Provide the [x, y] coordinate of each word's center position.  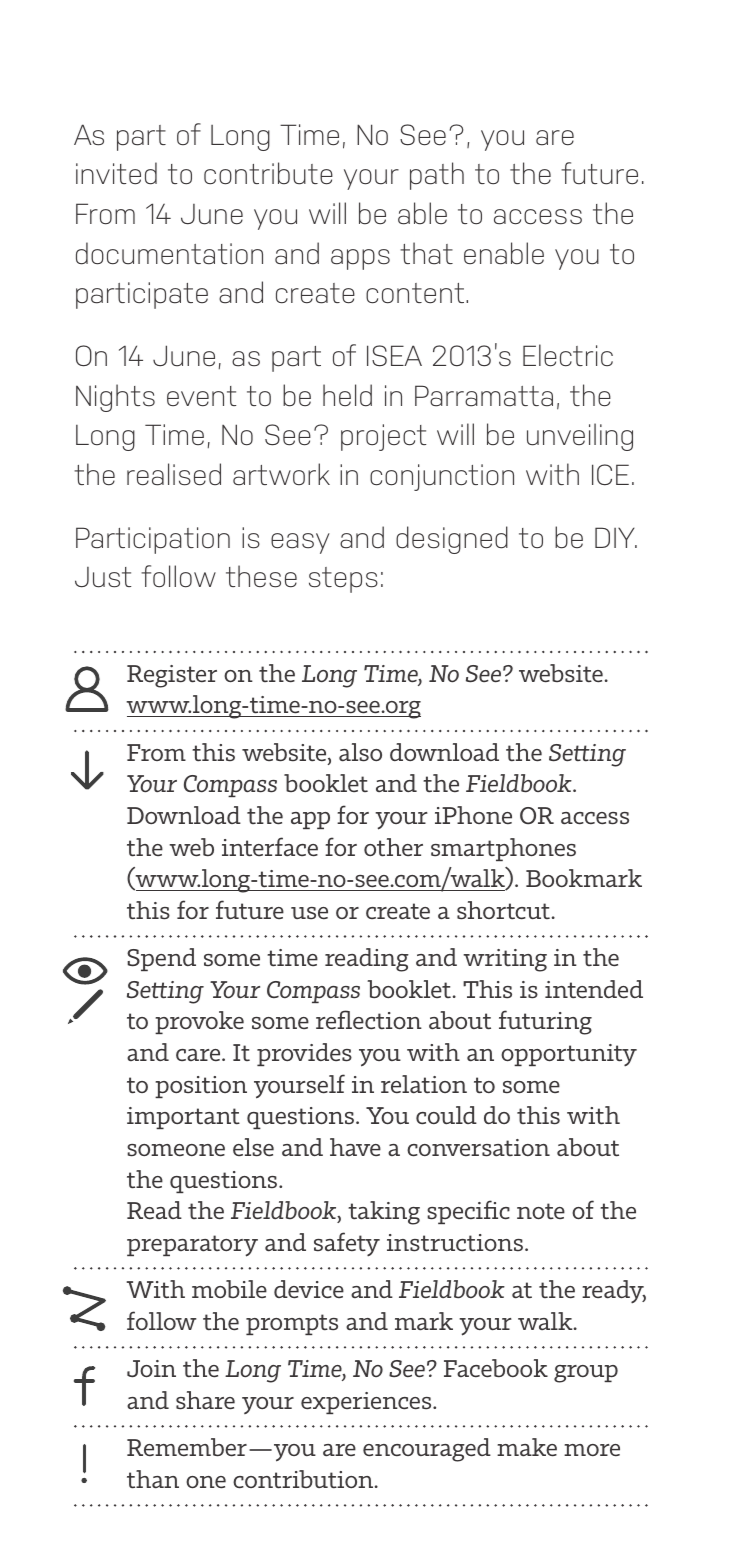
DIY [616, 537]
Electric [568, 355]
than [153, 1479]
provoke [199, 1022]
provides [304, 1054]
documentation [169, 253]
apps [360, 259]
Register [172, 676]
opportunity [569, 1055]
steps [343, 580]
